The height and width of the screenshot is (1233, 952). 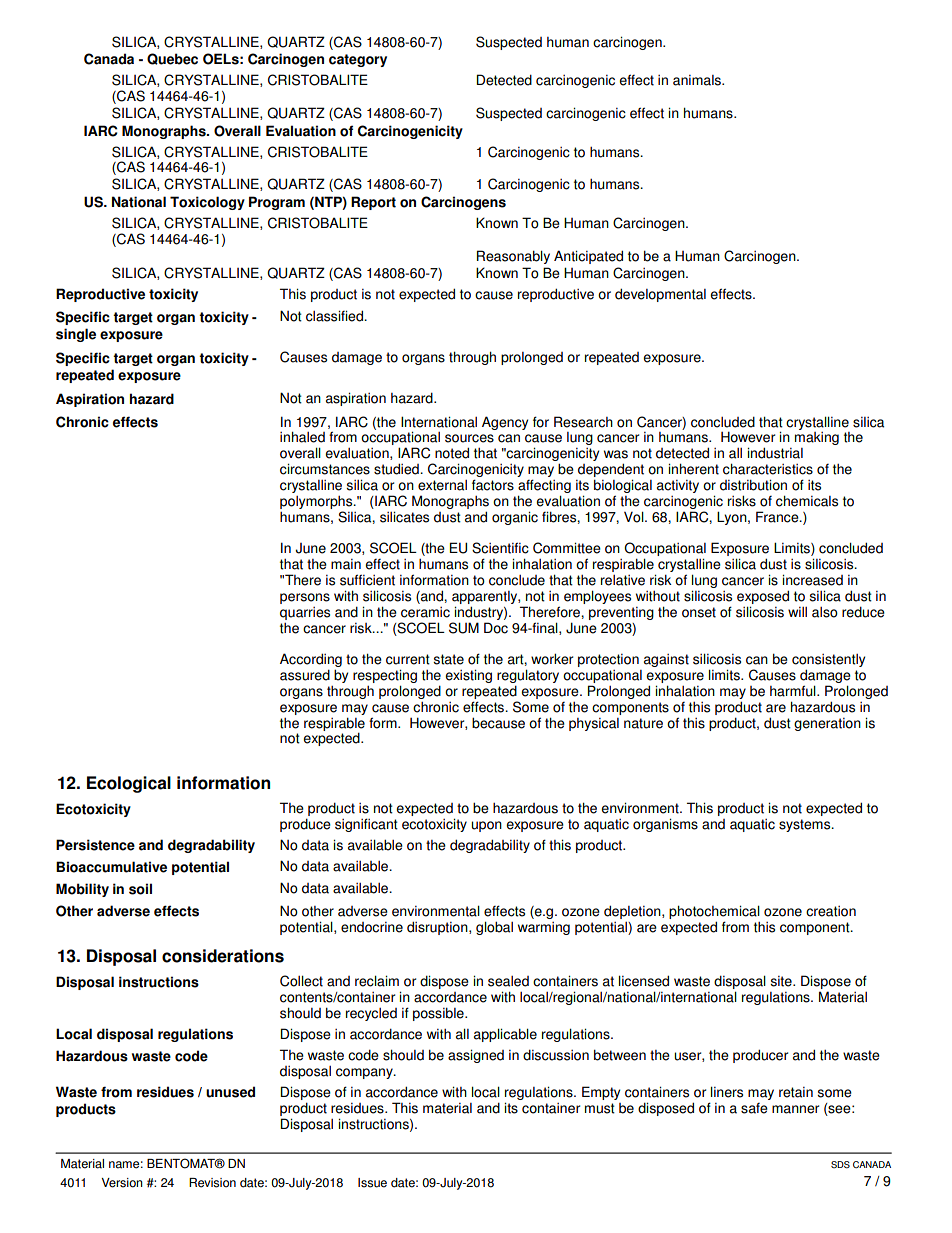 What do you see at coordinates (469, 438) in the screenshot?
I see `sources` at bounding box center [469, 438].
